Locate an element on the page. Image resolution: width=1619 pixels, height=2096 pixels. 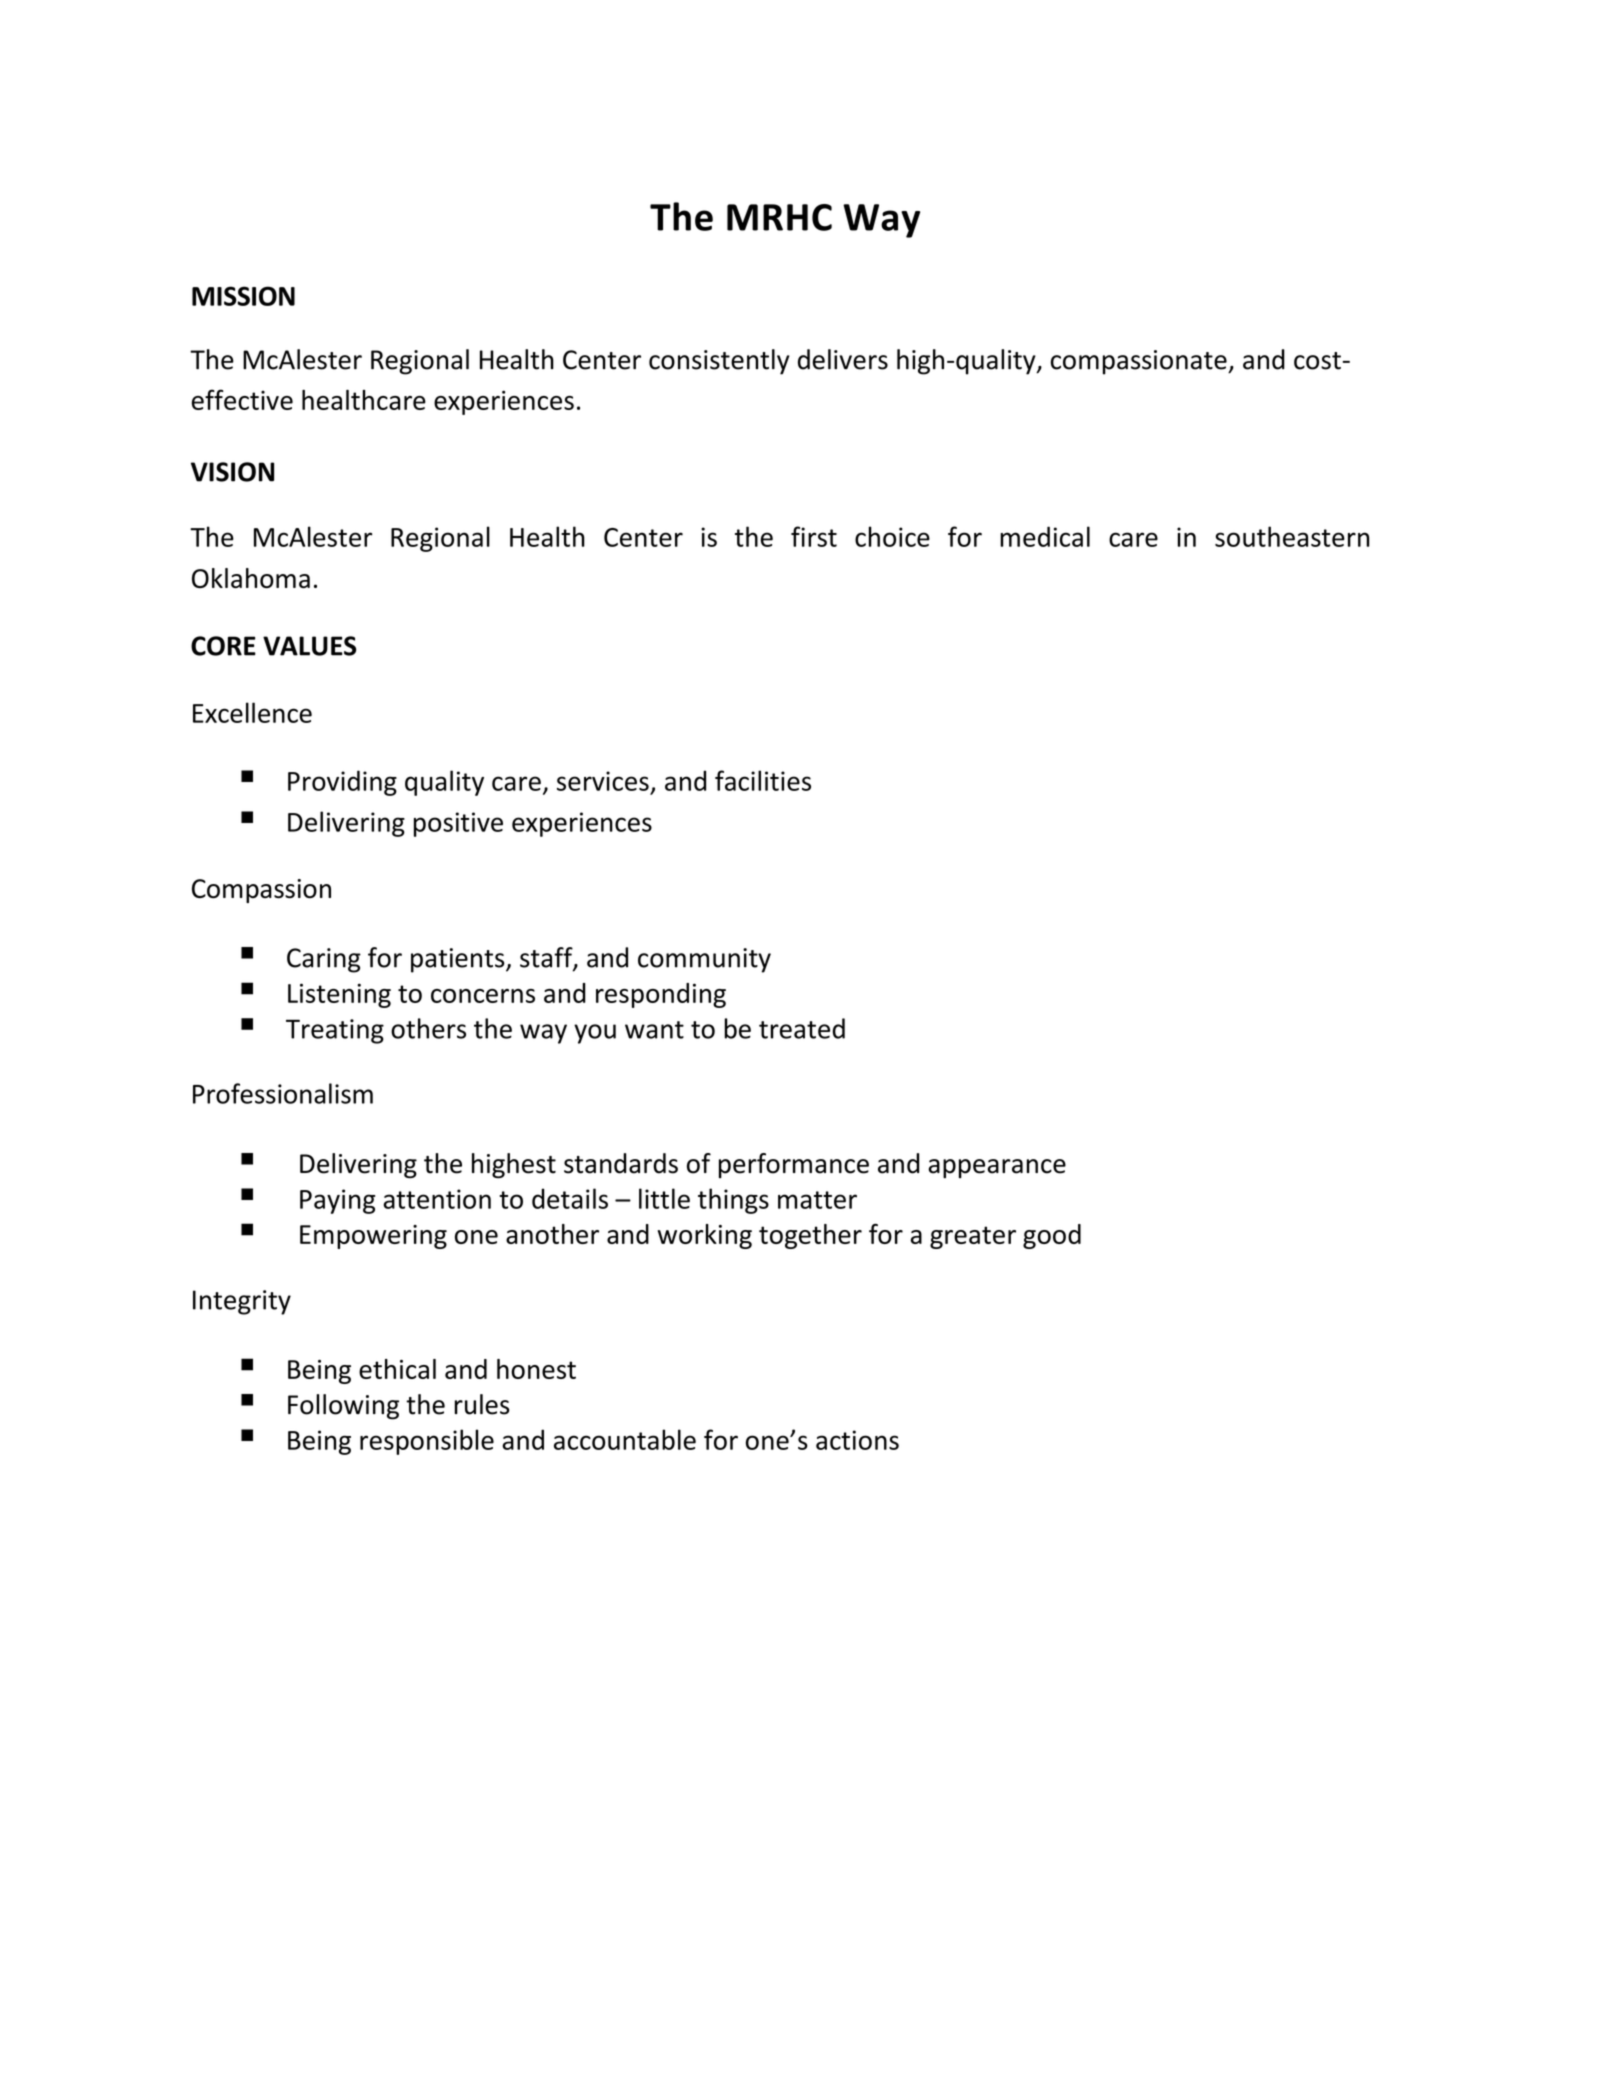
positive is located at coordinates (458, 824).
